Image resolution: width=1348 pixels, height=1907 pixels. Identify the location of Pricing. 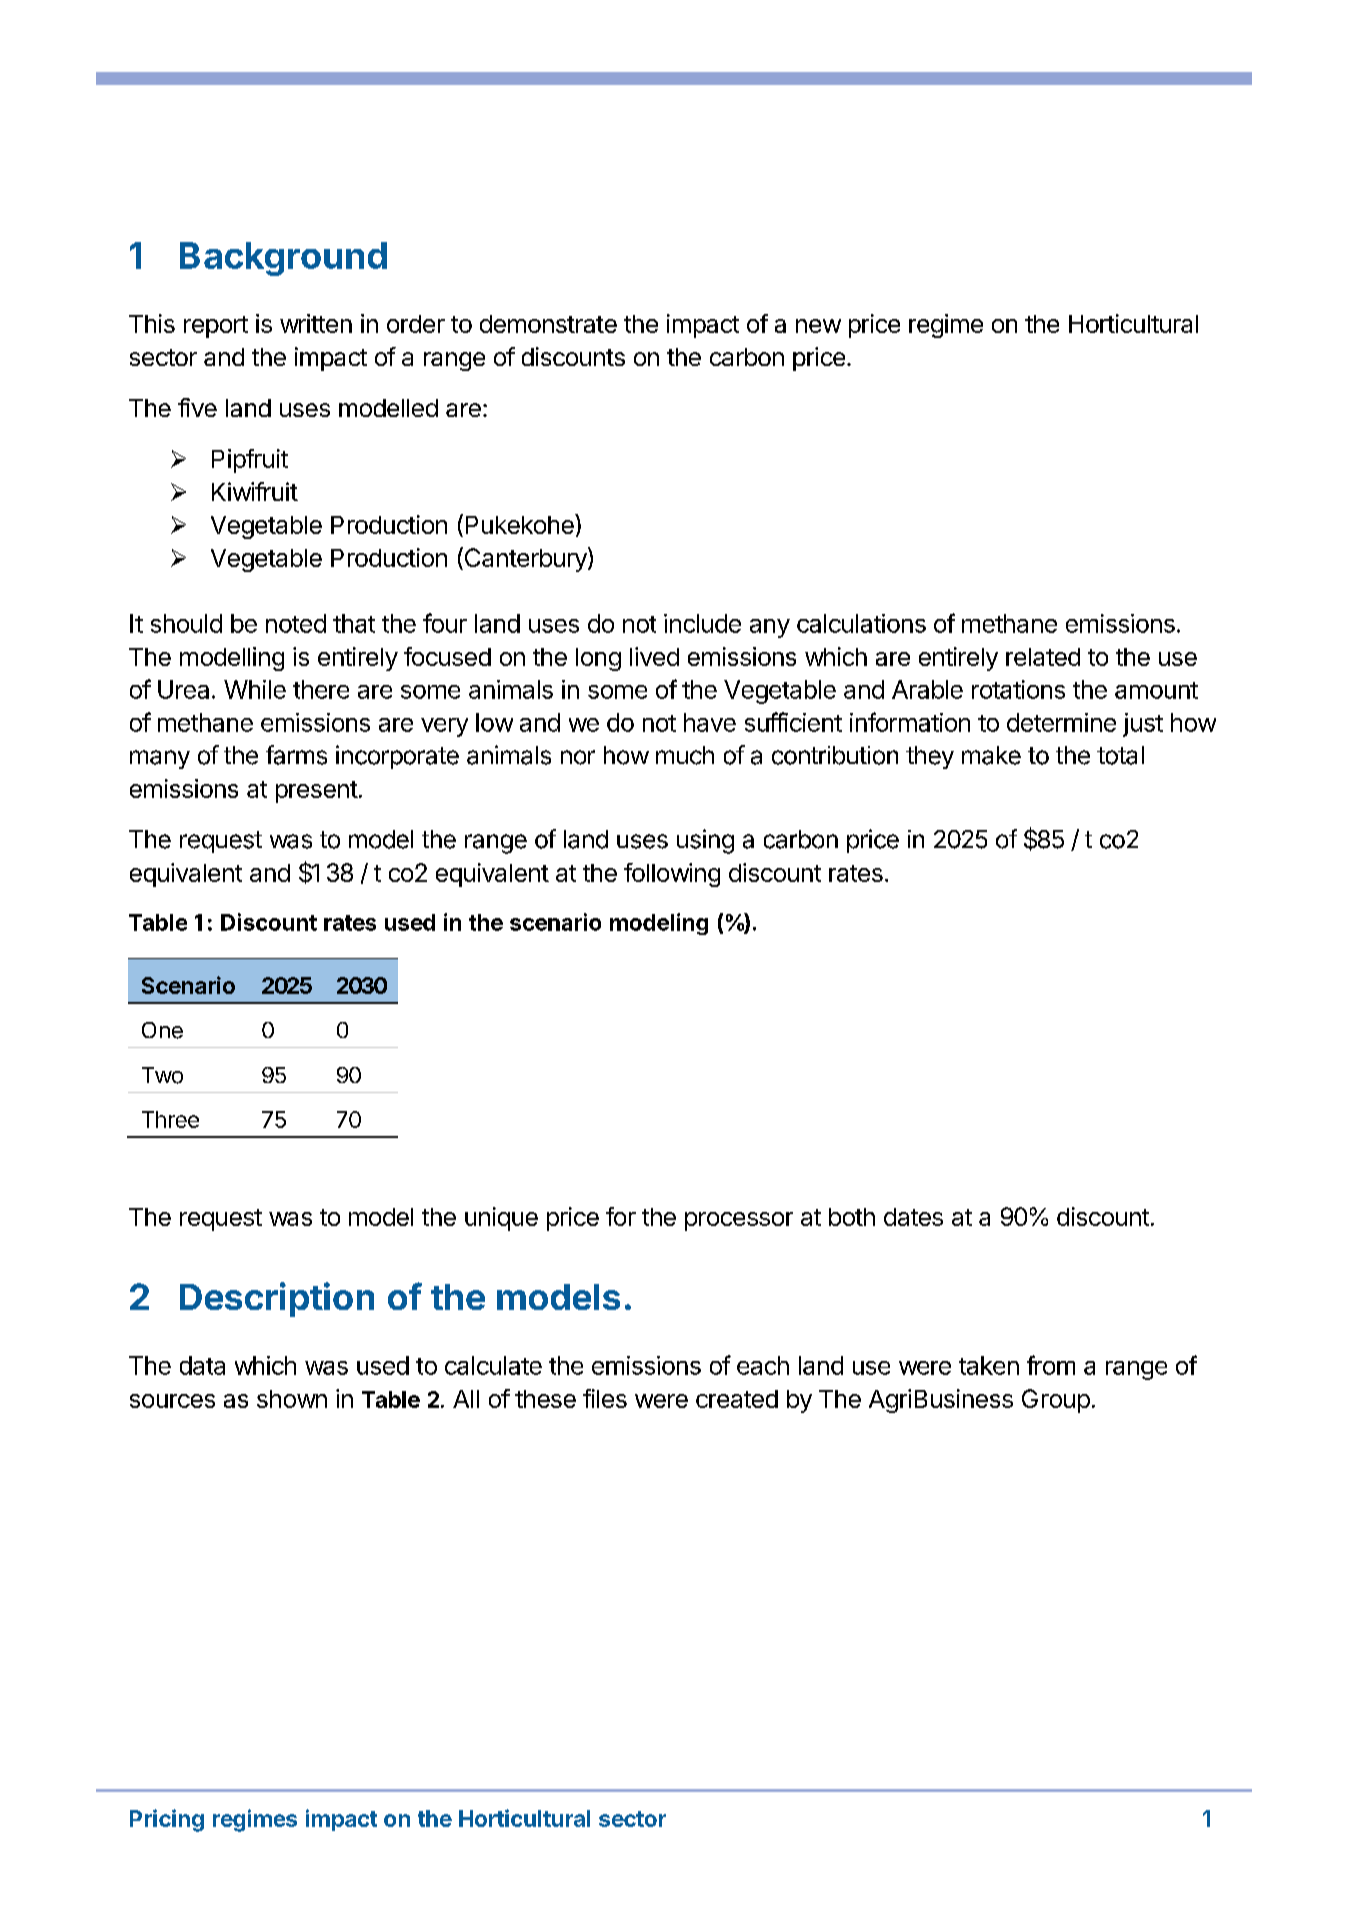
(167, 1820).
